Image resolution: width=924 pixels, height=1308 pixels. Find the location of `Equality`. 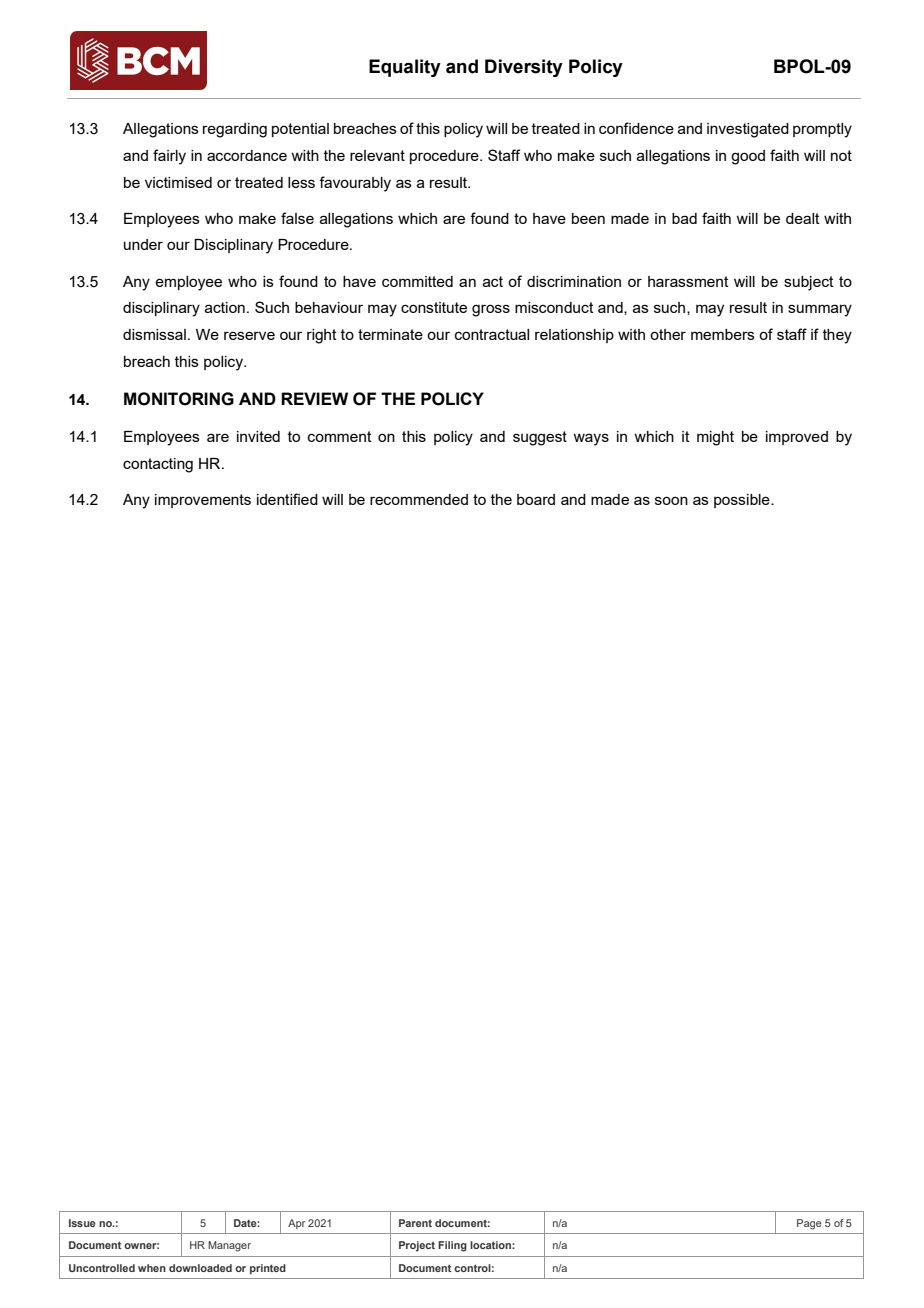

Equality is located at coordinates (405, 68).
